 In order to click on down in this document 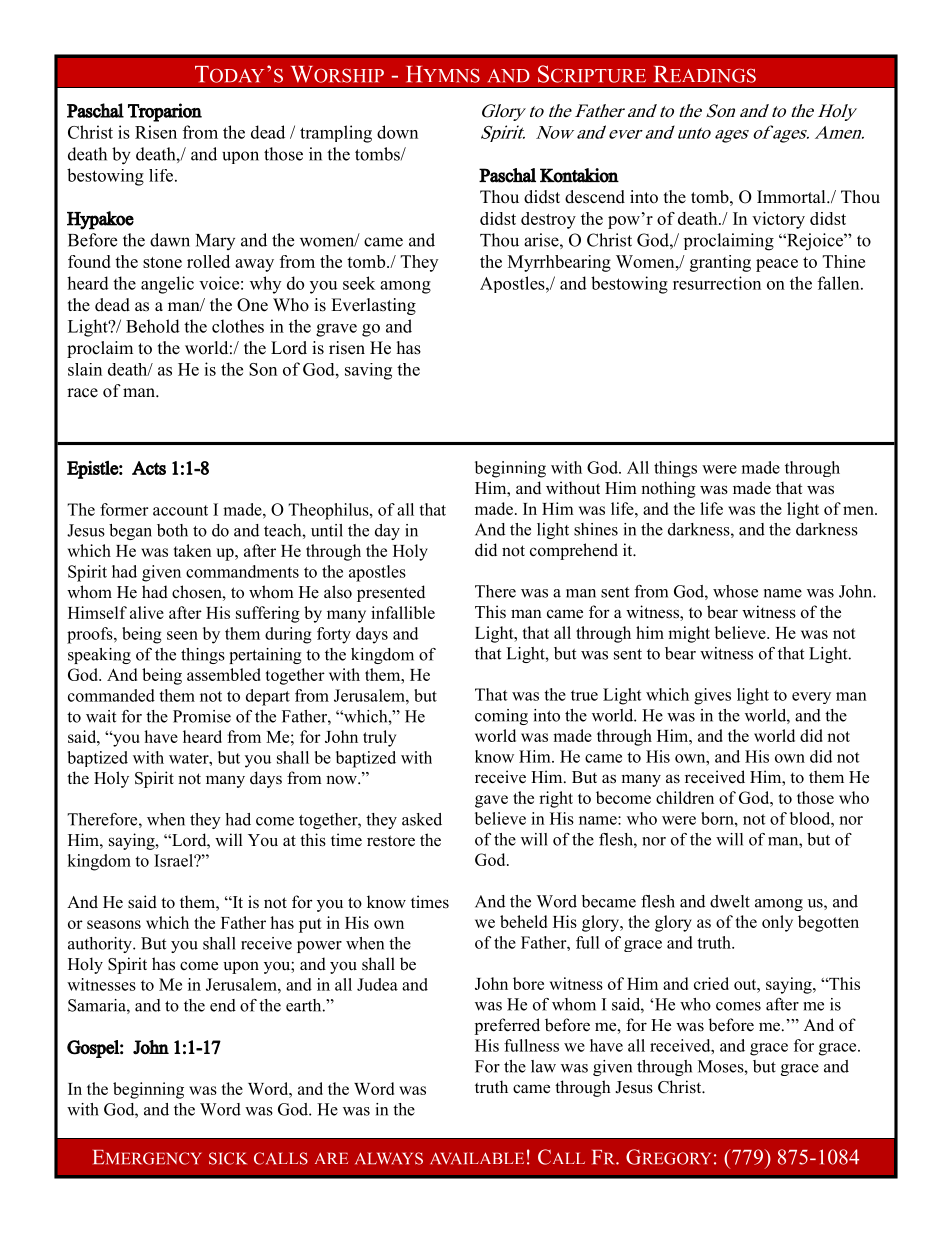, I will do `click(397, 132)`.
